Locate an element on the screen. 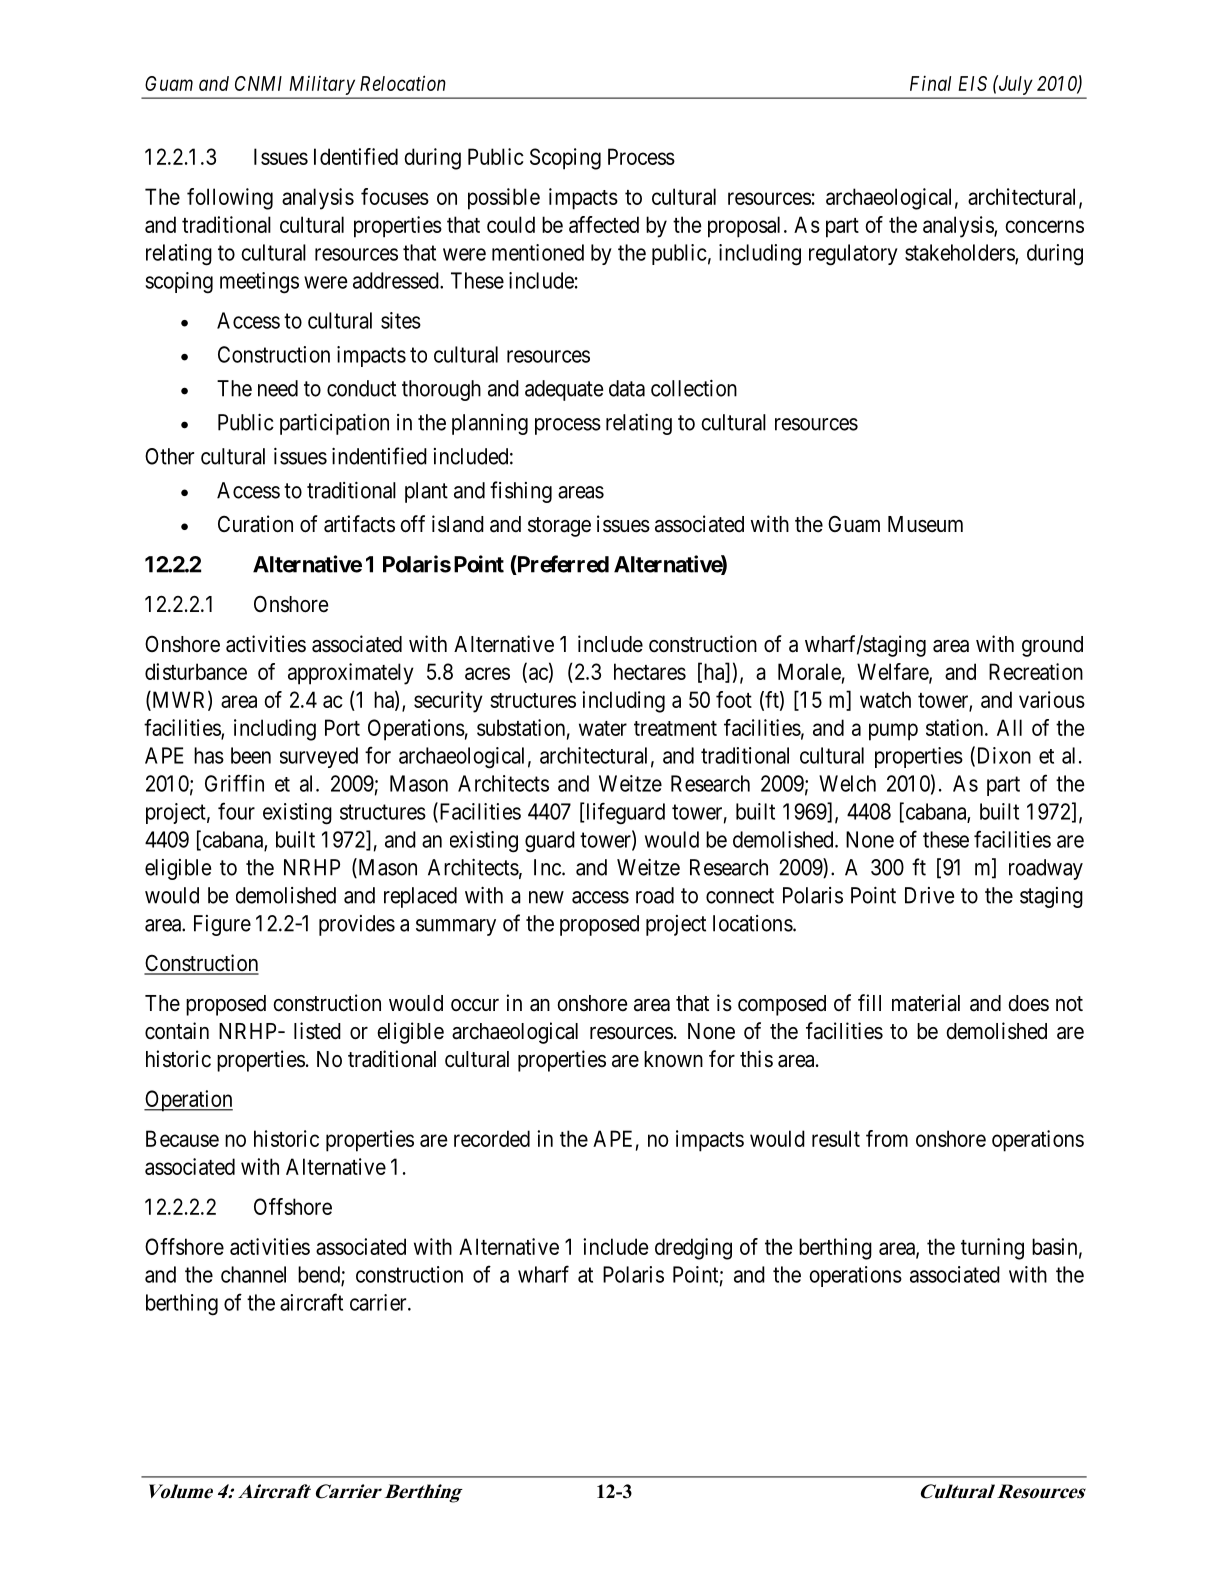 Image resolution: width=1228 pixels, height=1589 pixels. approximately is located at coordinates (351, 674).
